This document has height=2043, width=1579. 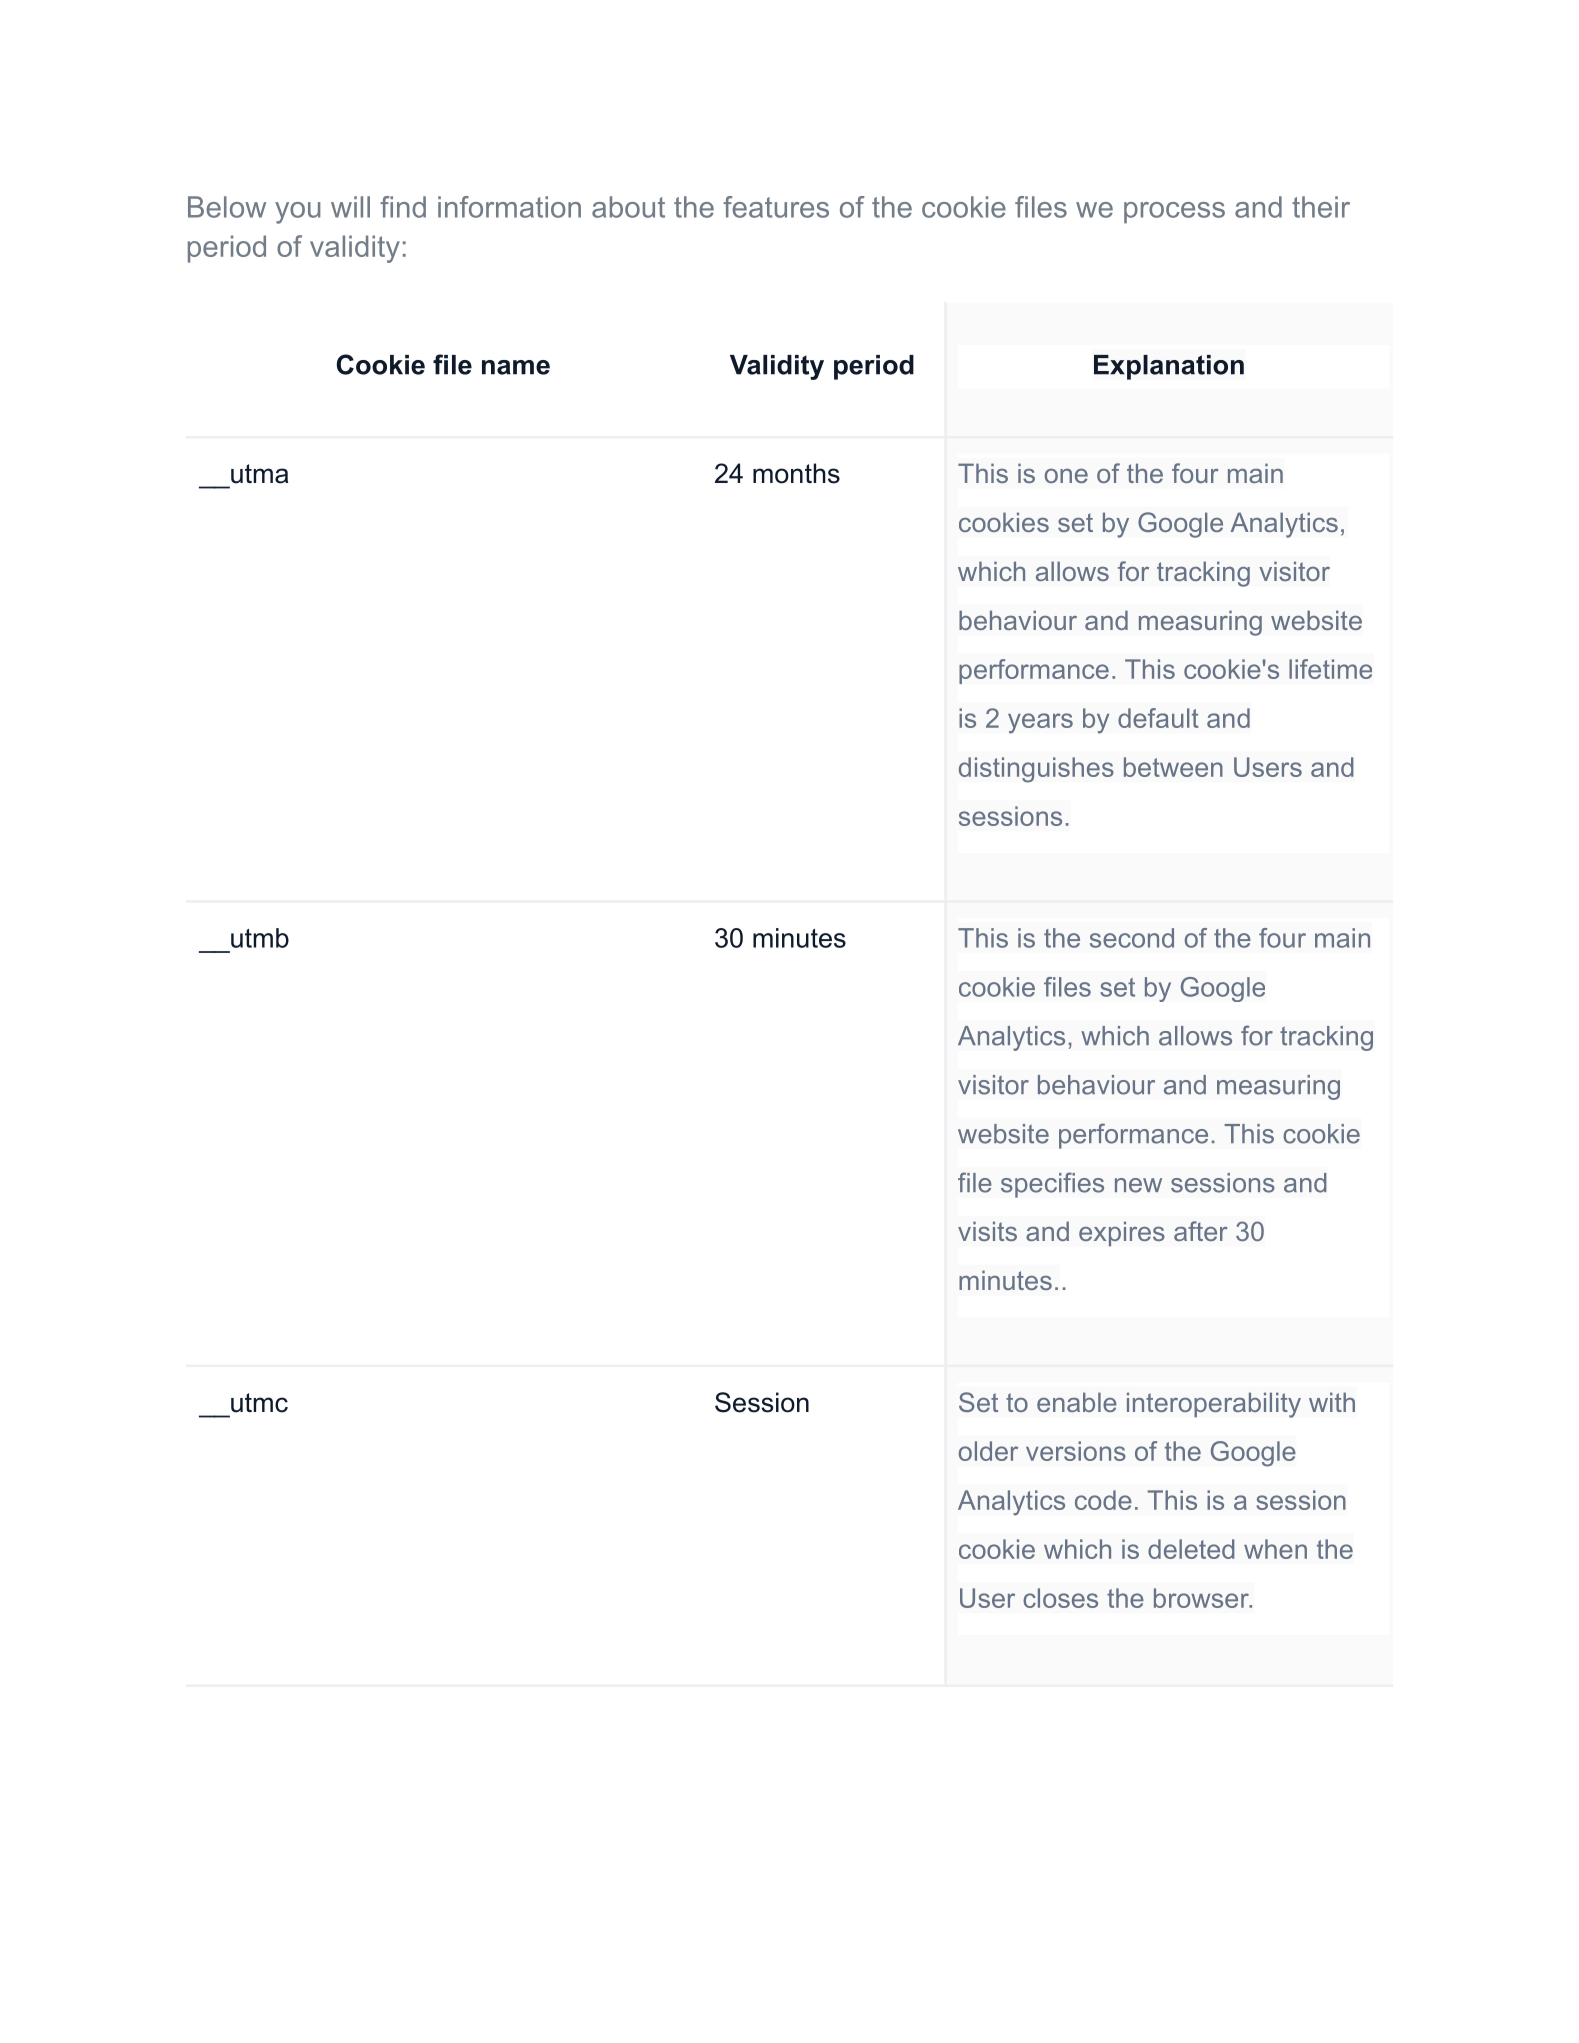 What do you see at coordinates (350, 207) in the document?
I see `will` at bounding box center [350, 207].
